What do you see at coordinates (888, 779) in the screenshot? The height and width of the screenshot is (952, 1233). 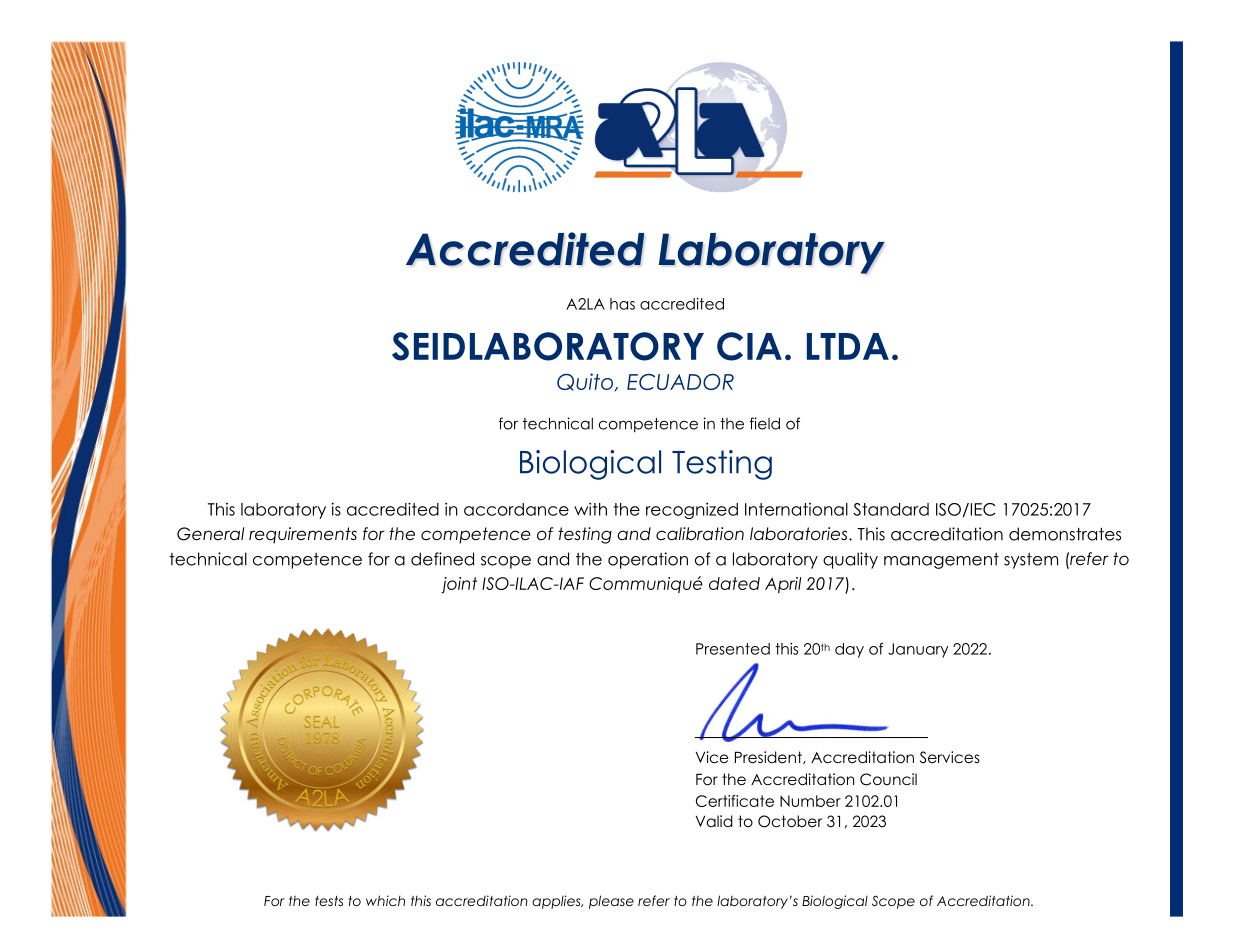 I see `Council` at bounding box center [888, 779].
